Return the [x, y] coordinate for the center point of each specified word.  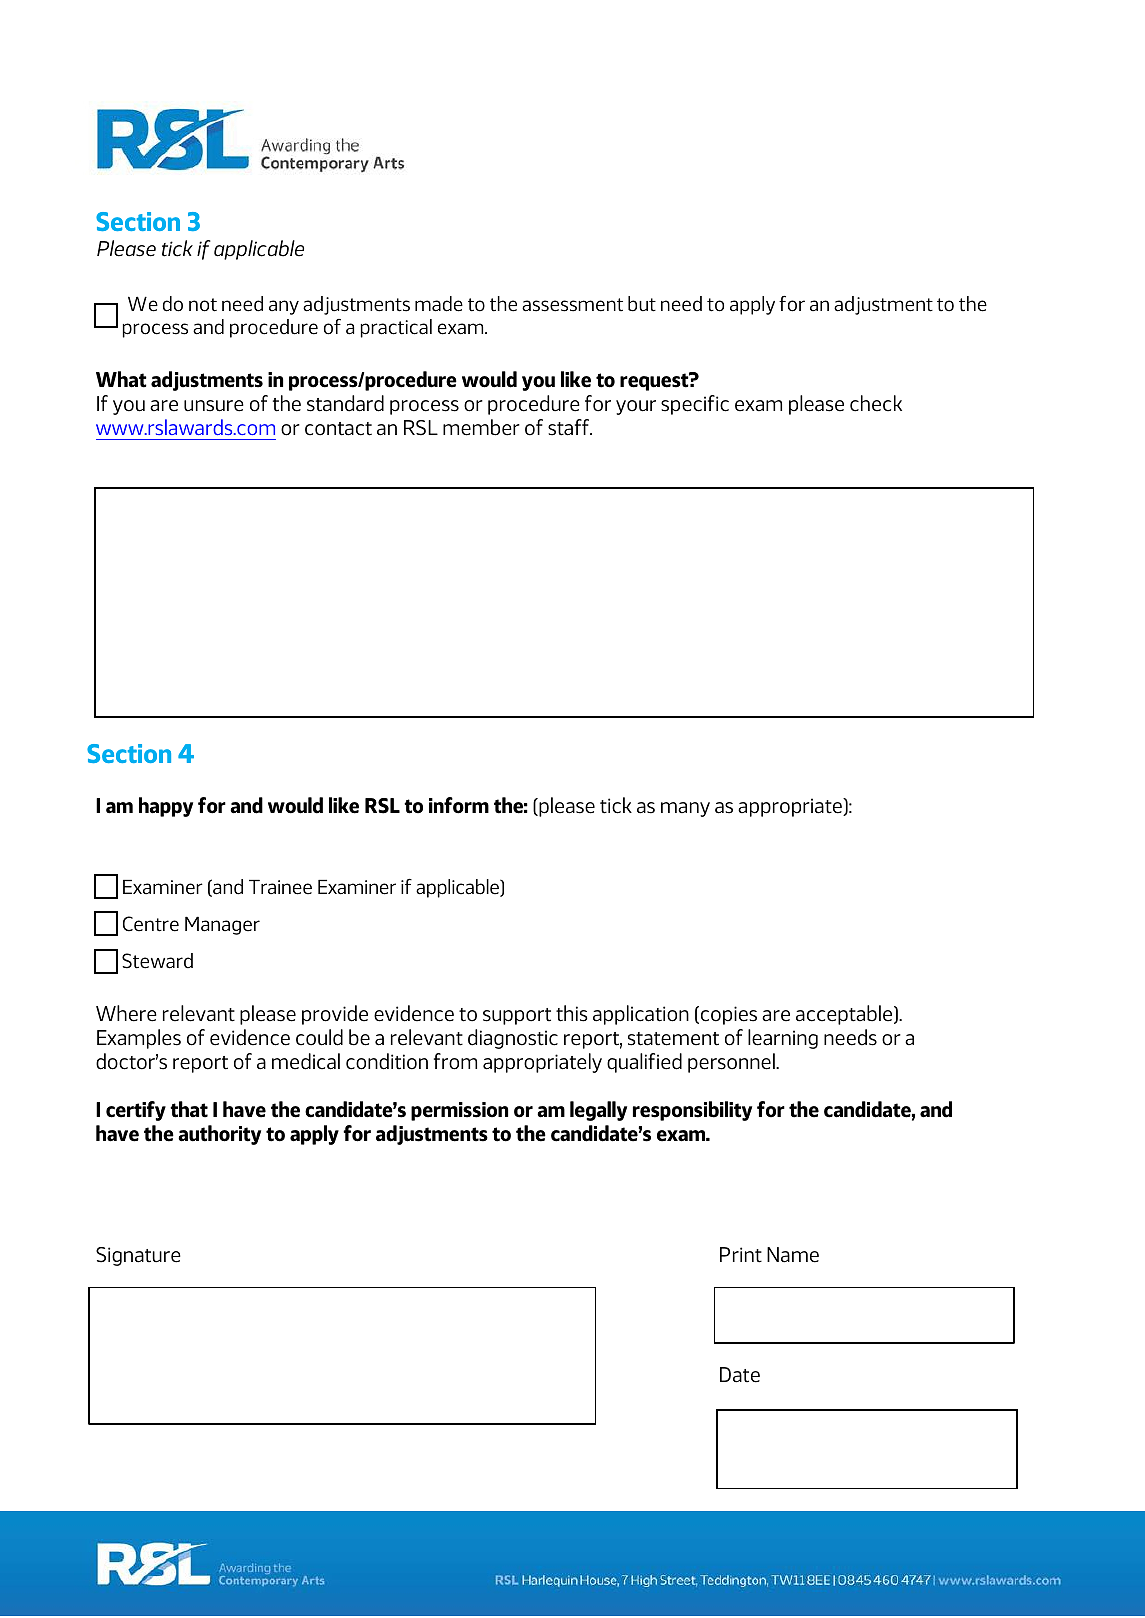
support [517, 1016]
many [685, 809]
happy [166, 807]
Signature [138, 1256]
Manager [222, 925]
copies [729, 1015]
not [203, 305]
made [439, 304]
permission [459, 1111]
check [876, 403]
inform [459, 805]
